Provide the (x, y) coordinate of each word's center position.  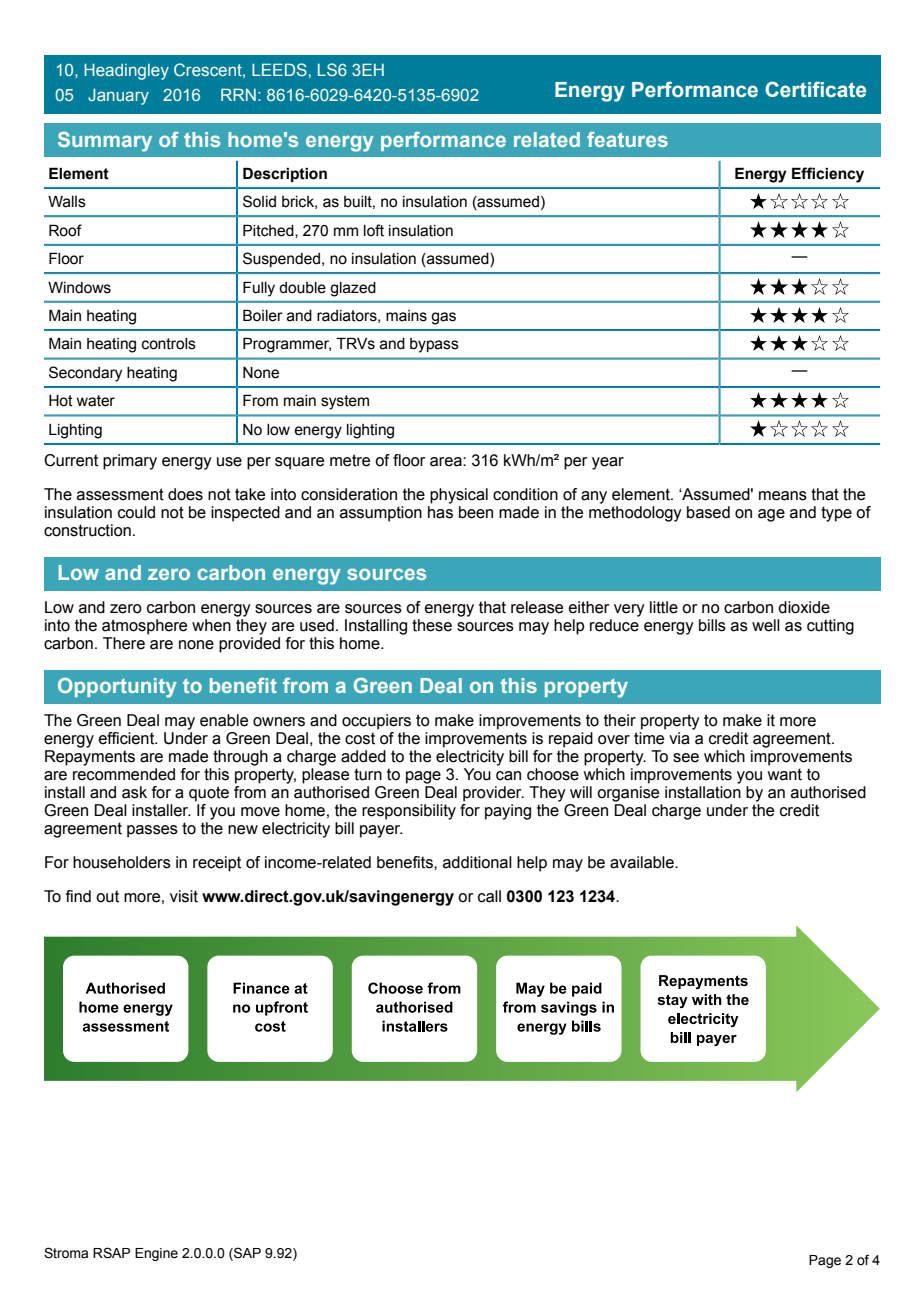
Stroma (66, 1253)
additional (477, 862)
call (489, 896)
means (783, 496)
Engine (156, 1254)
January (118, 97)
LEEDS (279, 69)
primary (130, 462)
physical (459, 496)
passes (152, 831)
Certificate (815, 89)
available (643, 862)
